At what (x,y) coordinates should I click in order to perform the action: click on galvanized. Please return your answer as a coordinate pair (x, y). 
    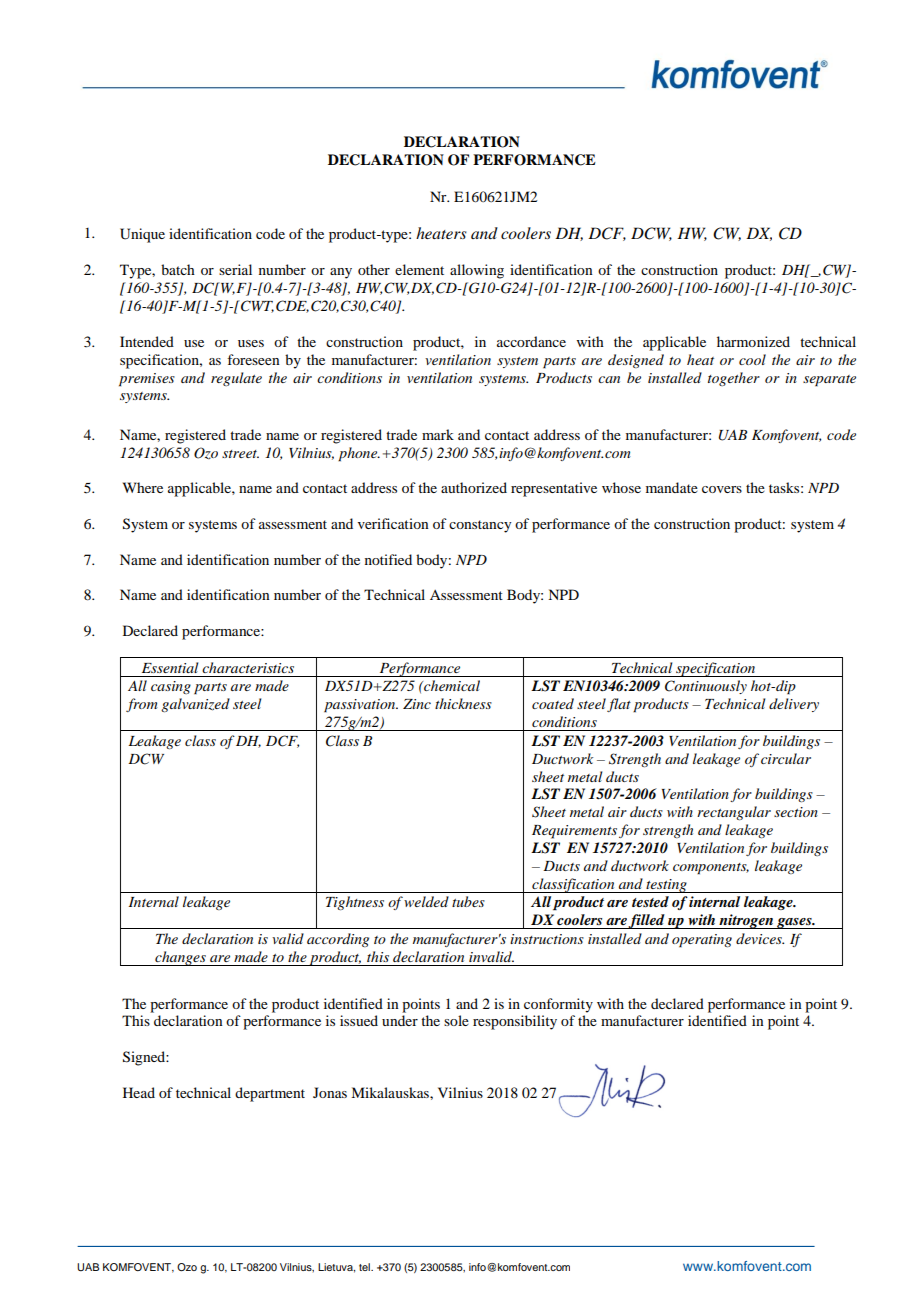
    Looking at the image, I should click on (195, 705).
